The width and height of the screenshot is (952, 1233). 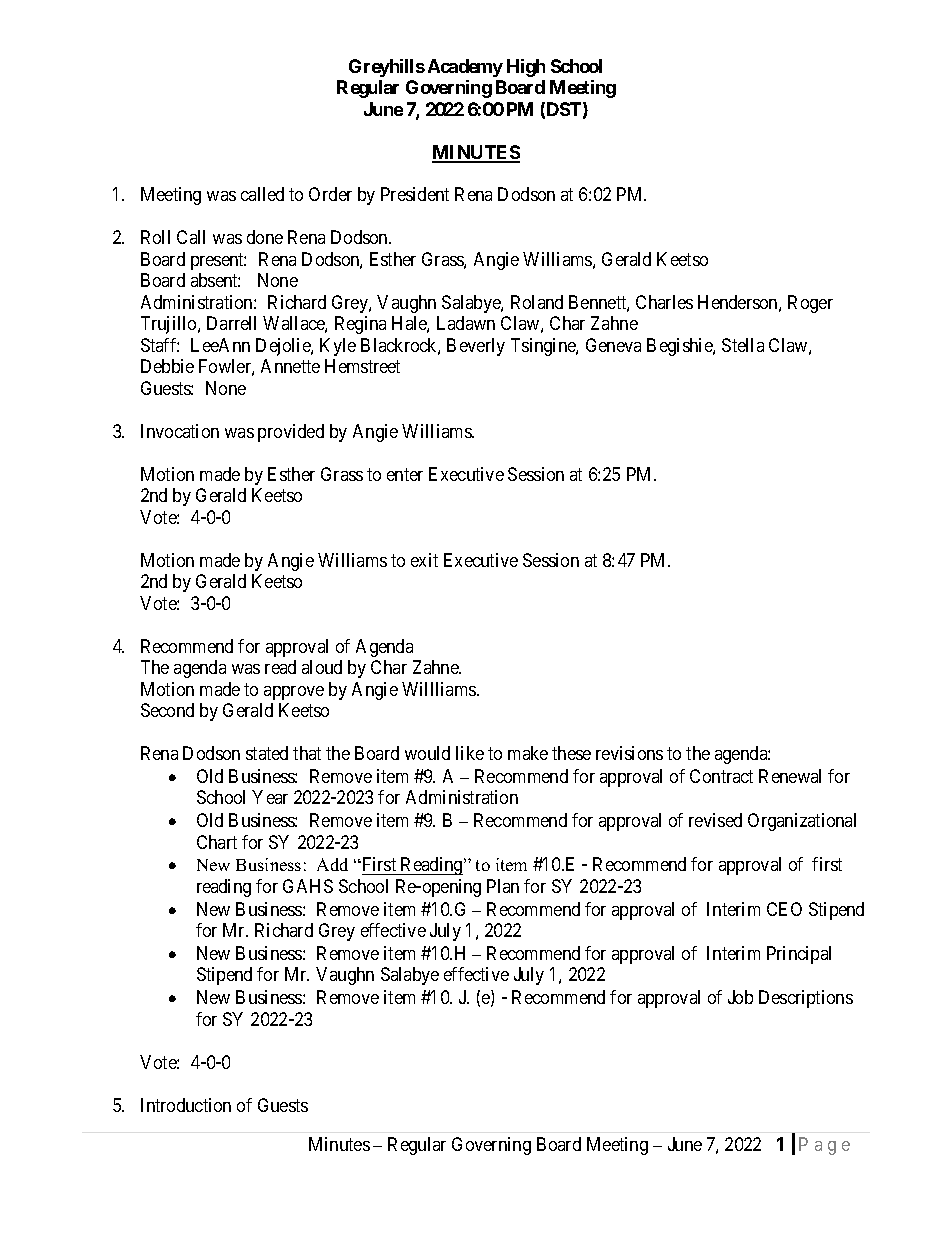 I want to click on Job, so click(x=740, y=997).
